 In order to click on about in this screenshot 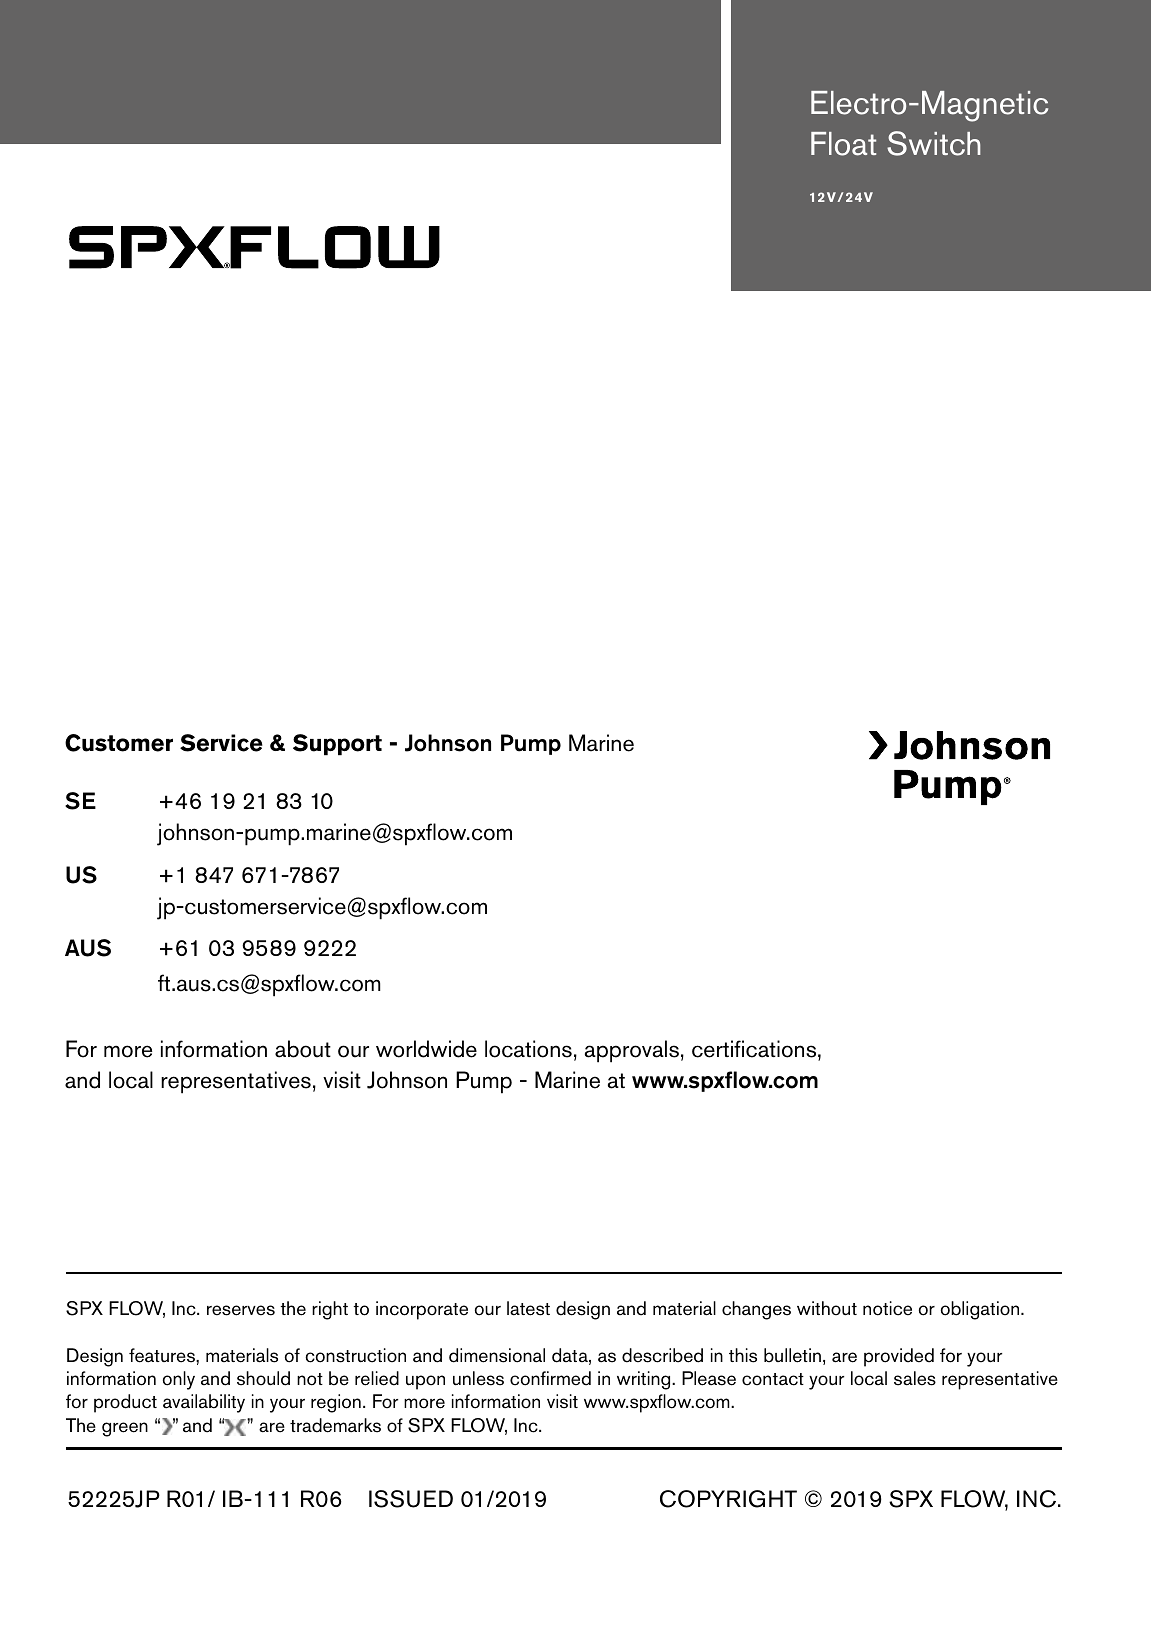, I will do `click(303, 1049)`.
